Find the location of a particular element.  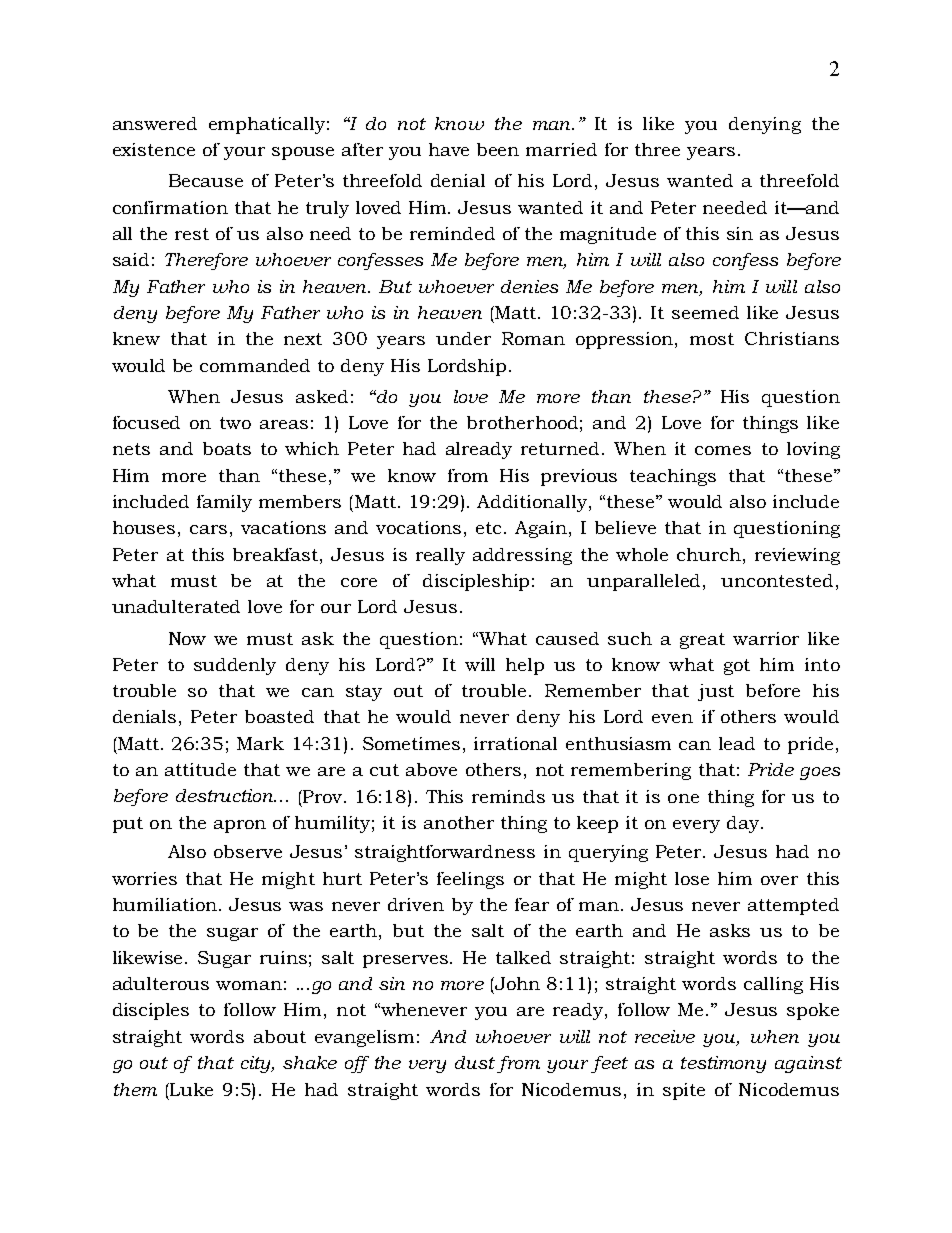

warrior is located at coordinates (766, 638).
